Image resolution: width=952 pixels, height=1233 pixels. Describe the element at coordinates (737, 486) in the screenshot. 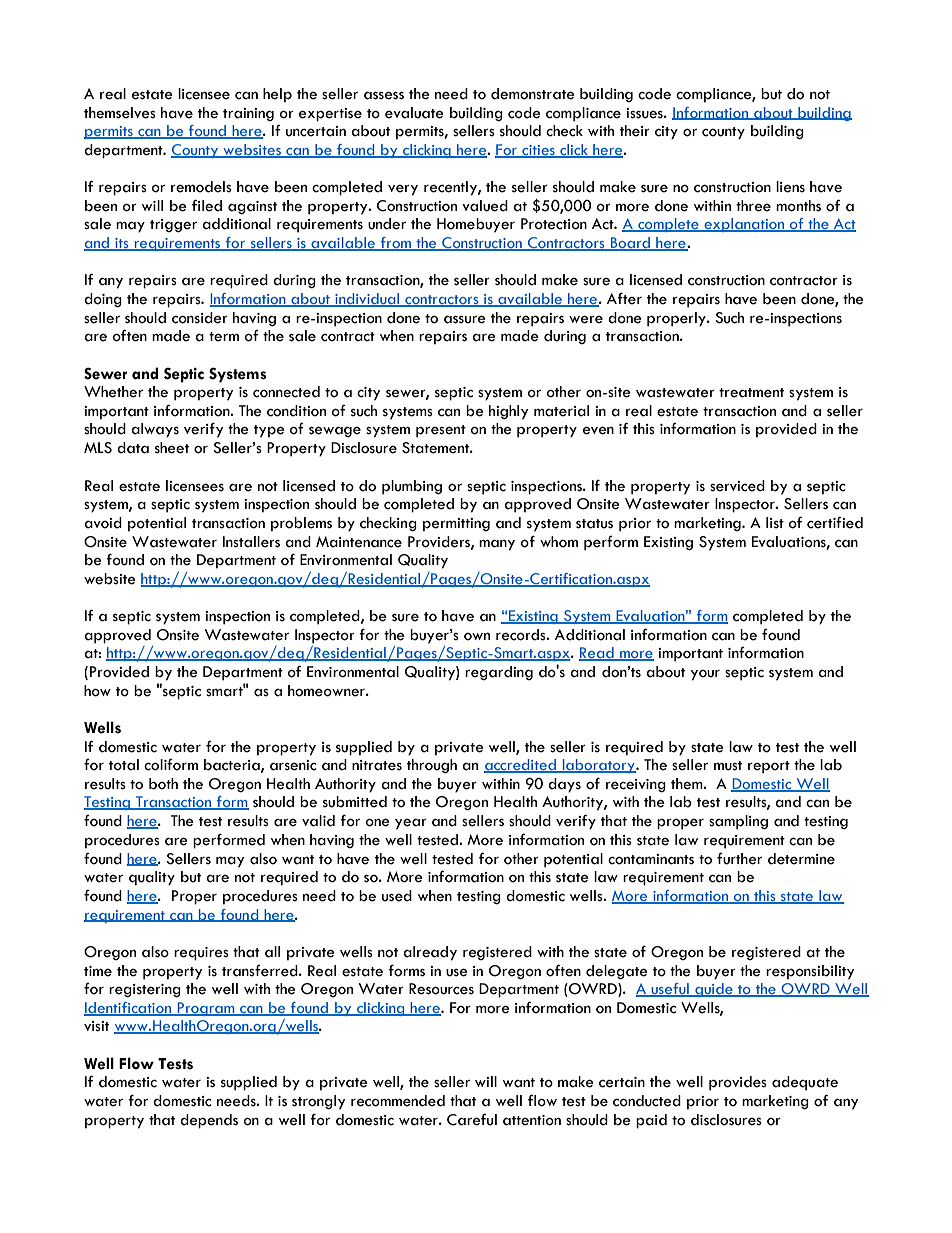

I see `serviced` at that location.
